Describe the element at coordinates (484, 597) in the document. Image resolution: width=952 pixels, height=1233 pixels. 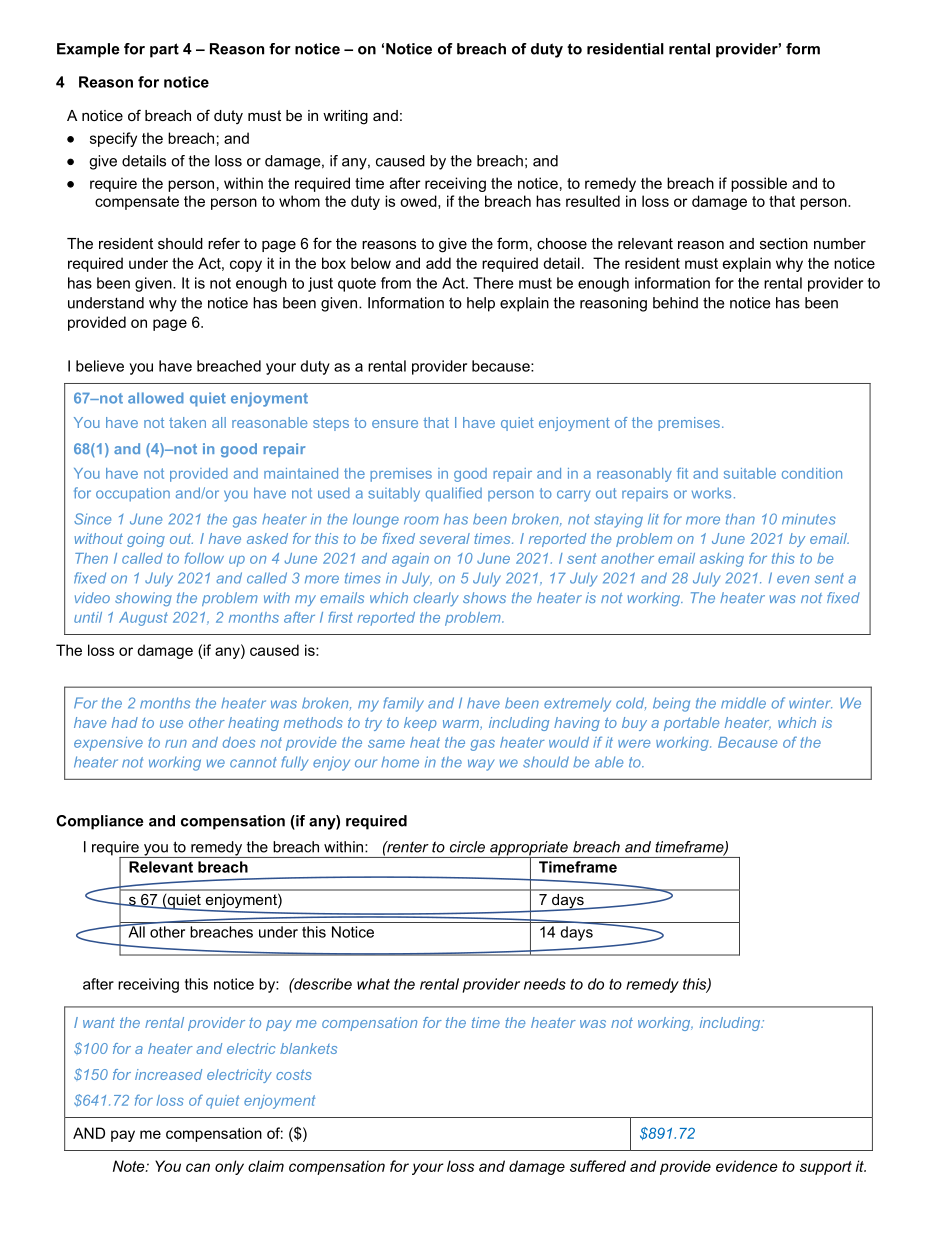
I see `shows` at that location.
